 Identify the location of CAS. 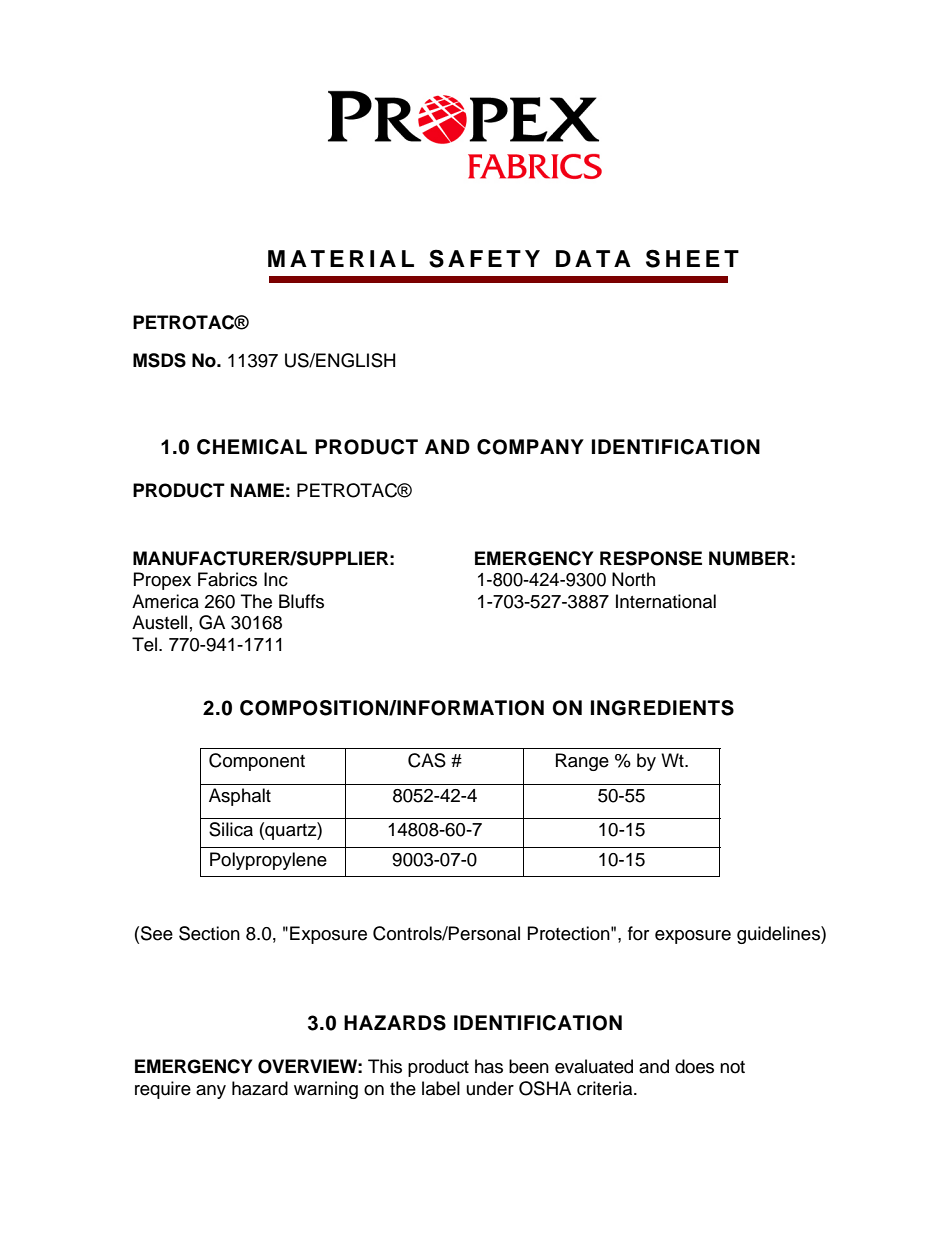
(427, 760).
